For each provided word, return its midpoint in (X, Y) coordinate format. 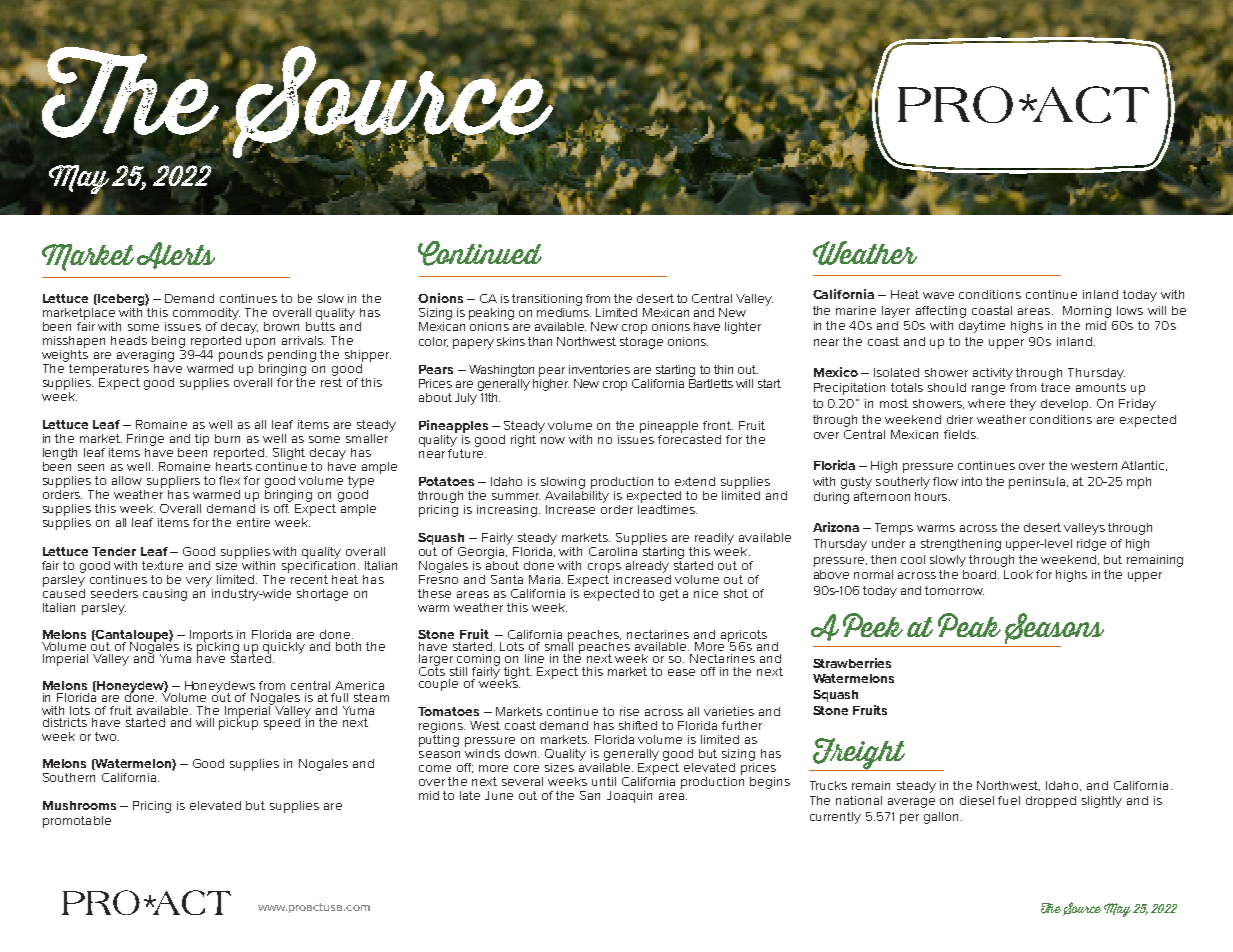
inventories (599, 369)
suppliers (173, 482)
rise (629, 711)
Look (1018, 574)
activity (993, 374)
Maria (546, 579)
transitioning (547, 300)
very (199, 582)
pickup (238, 722)
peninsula (1037, 483)
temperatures (110, 368)
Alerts (176, 255)
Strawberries (852, 663)
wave (938, 295)
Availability (577, 495)
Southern (69, 777)
